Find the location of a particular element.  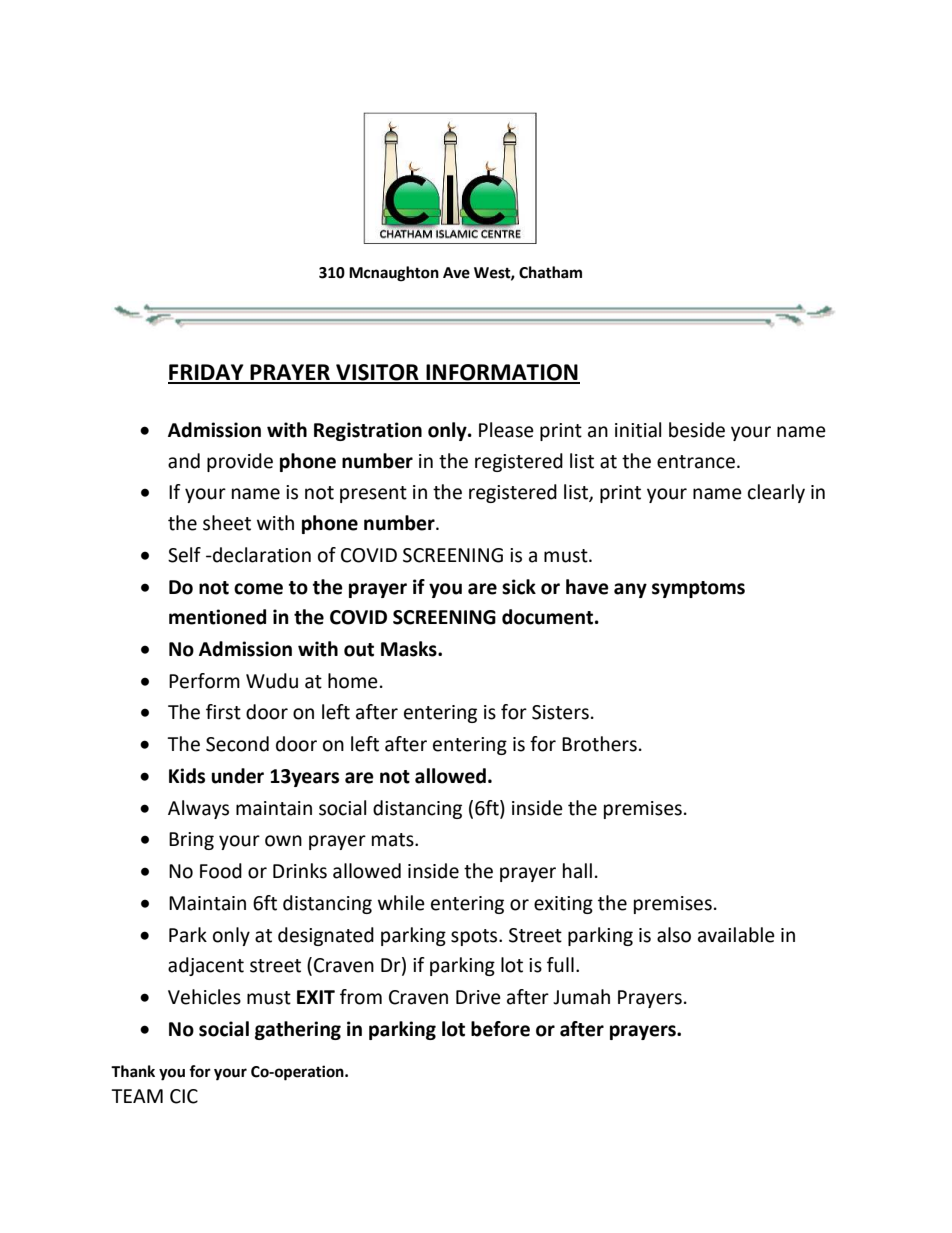

Masks is located at coordinates (410, 649).
